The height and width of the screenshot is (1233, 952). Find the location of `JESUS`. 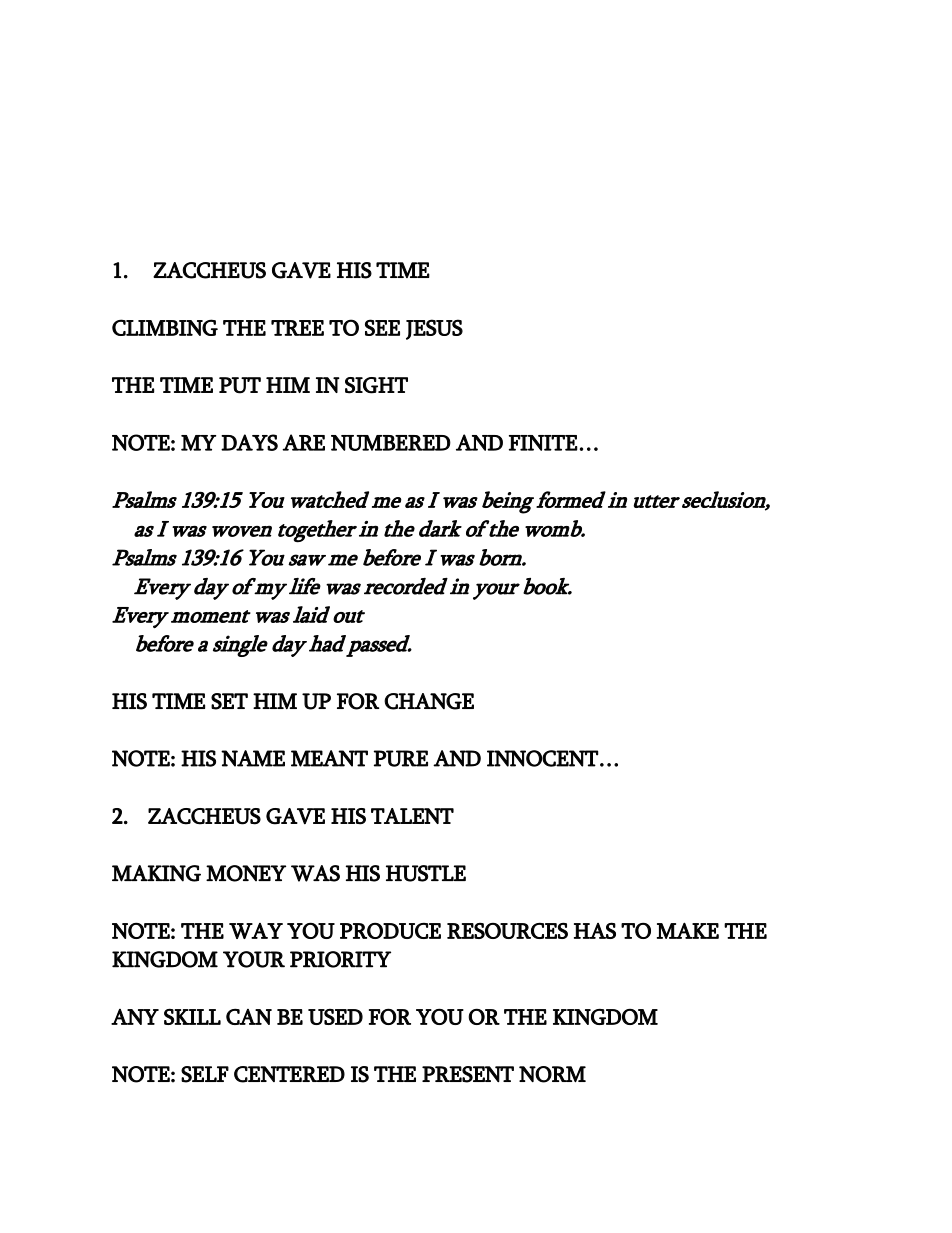

JESUS is located at coordinates (434, 329).
